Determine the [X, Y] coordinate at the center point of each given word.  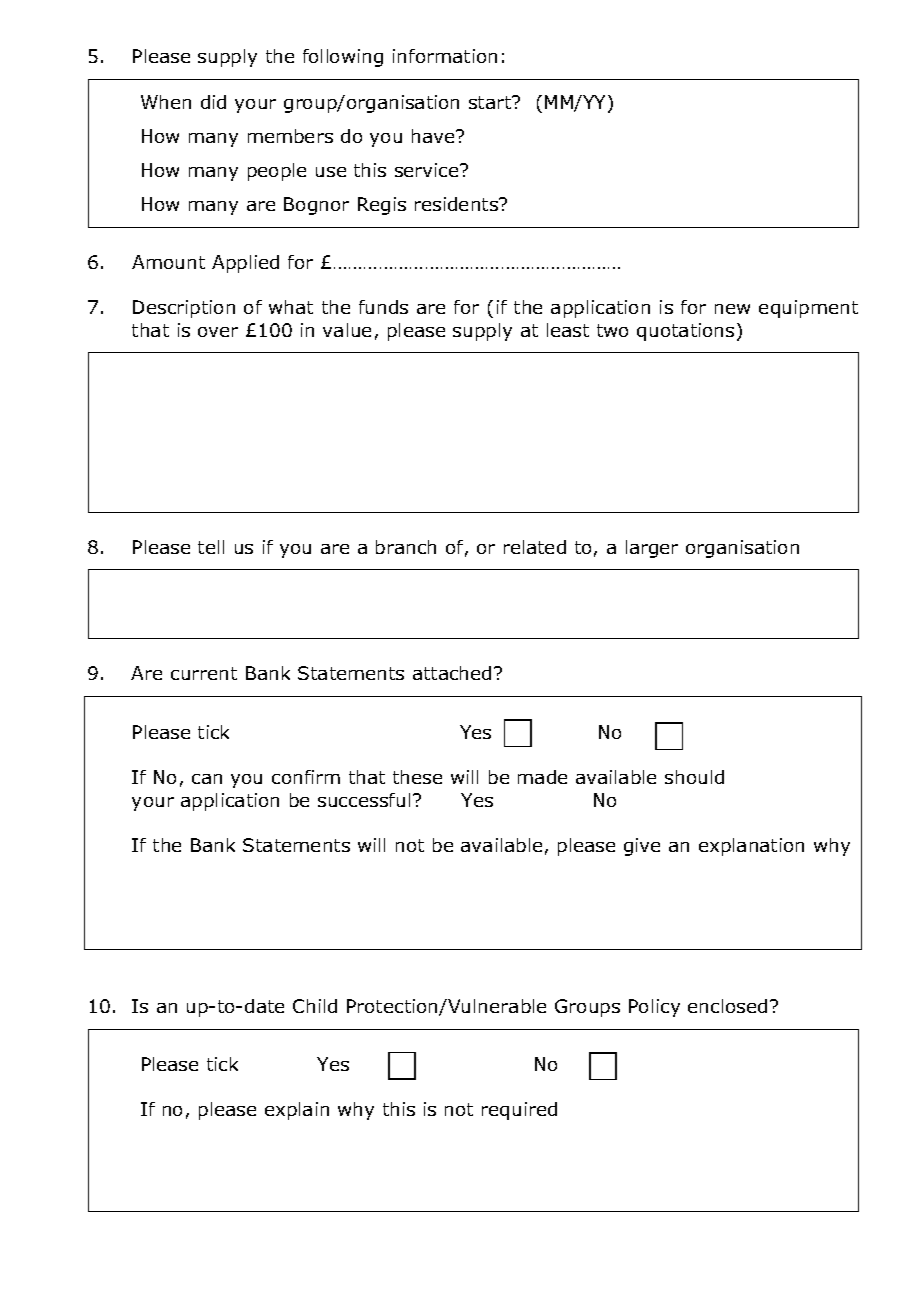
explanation [751, 847]
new [732, 309]
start [491, 102]
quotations [685, 332]
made [542, 777]
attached [452, 673]
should [694, 777]
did [213, 102]
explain [297, 1111]
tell [211, 547]
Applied [245, 264]
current [204, 673]
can [207, 779]
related [535, 547]
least [568, 330]
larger [652, 549]
